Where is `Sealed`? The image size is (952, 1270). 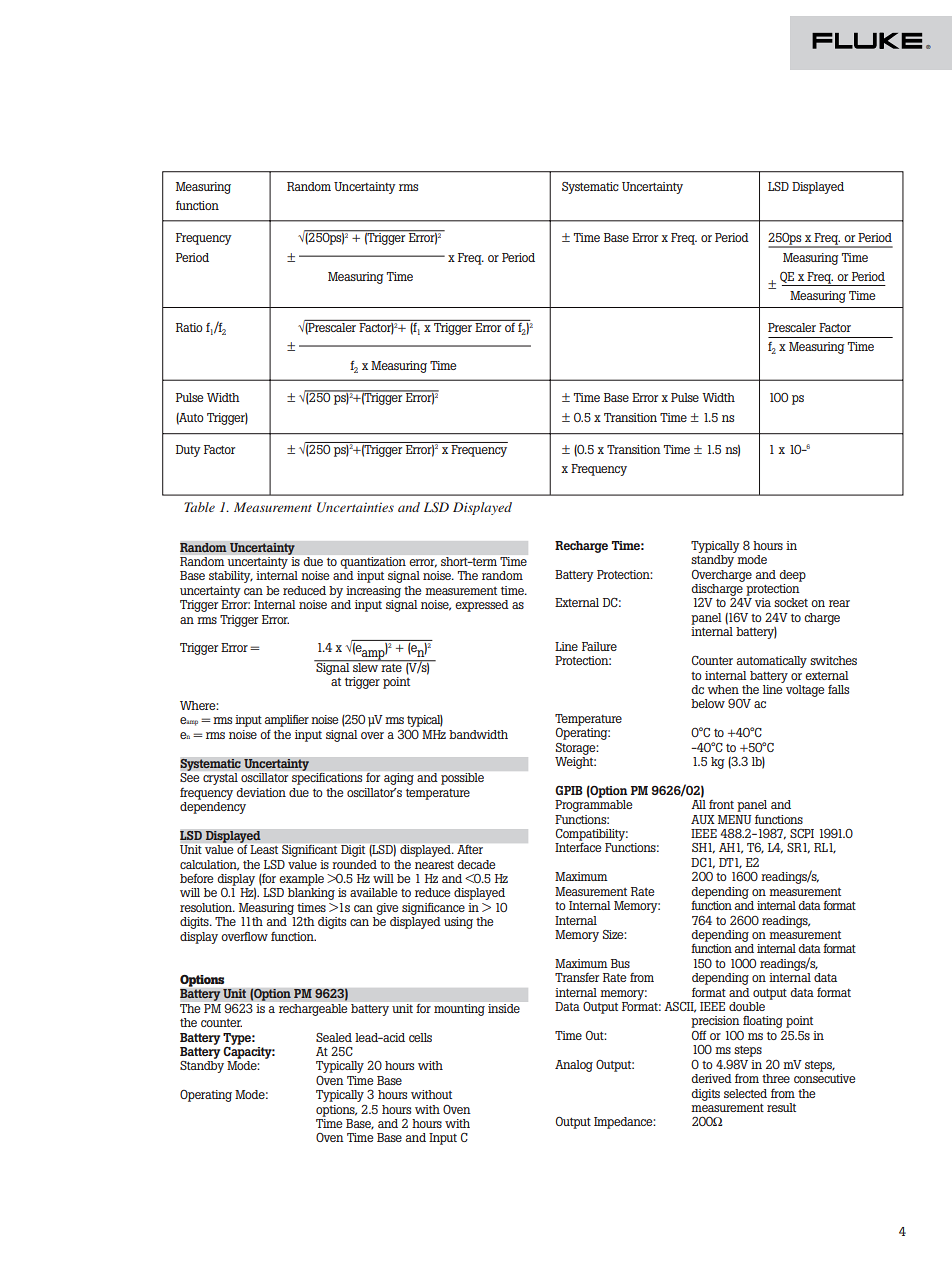 Sealed is located at coordinates (334, 1037).
